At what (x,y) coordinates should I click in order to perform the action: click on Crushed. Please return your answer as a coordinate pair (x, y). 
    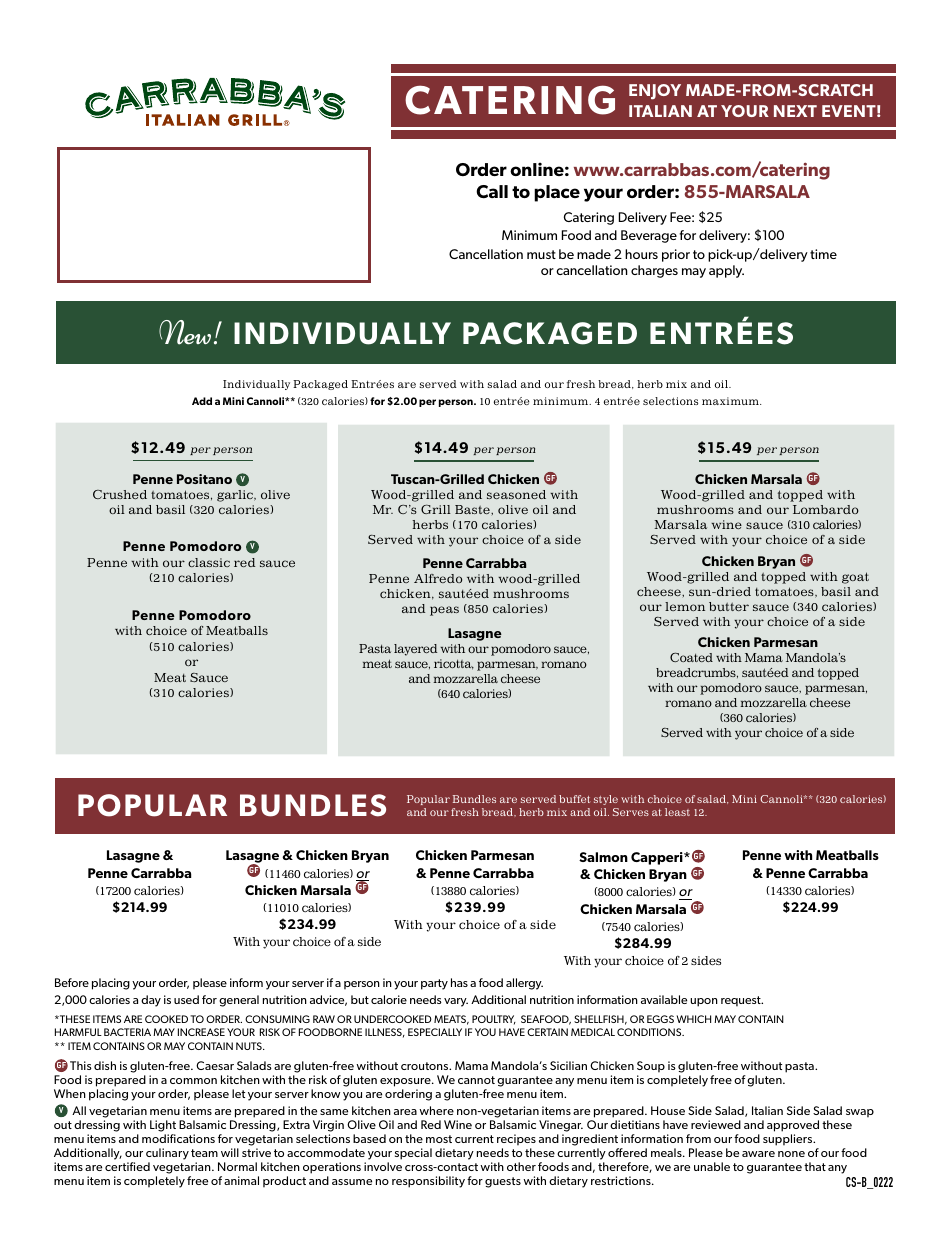
    Looking at the image, I should click on (120, 494).
